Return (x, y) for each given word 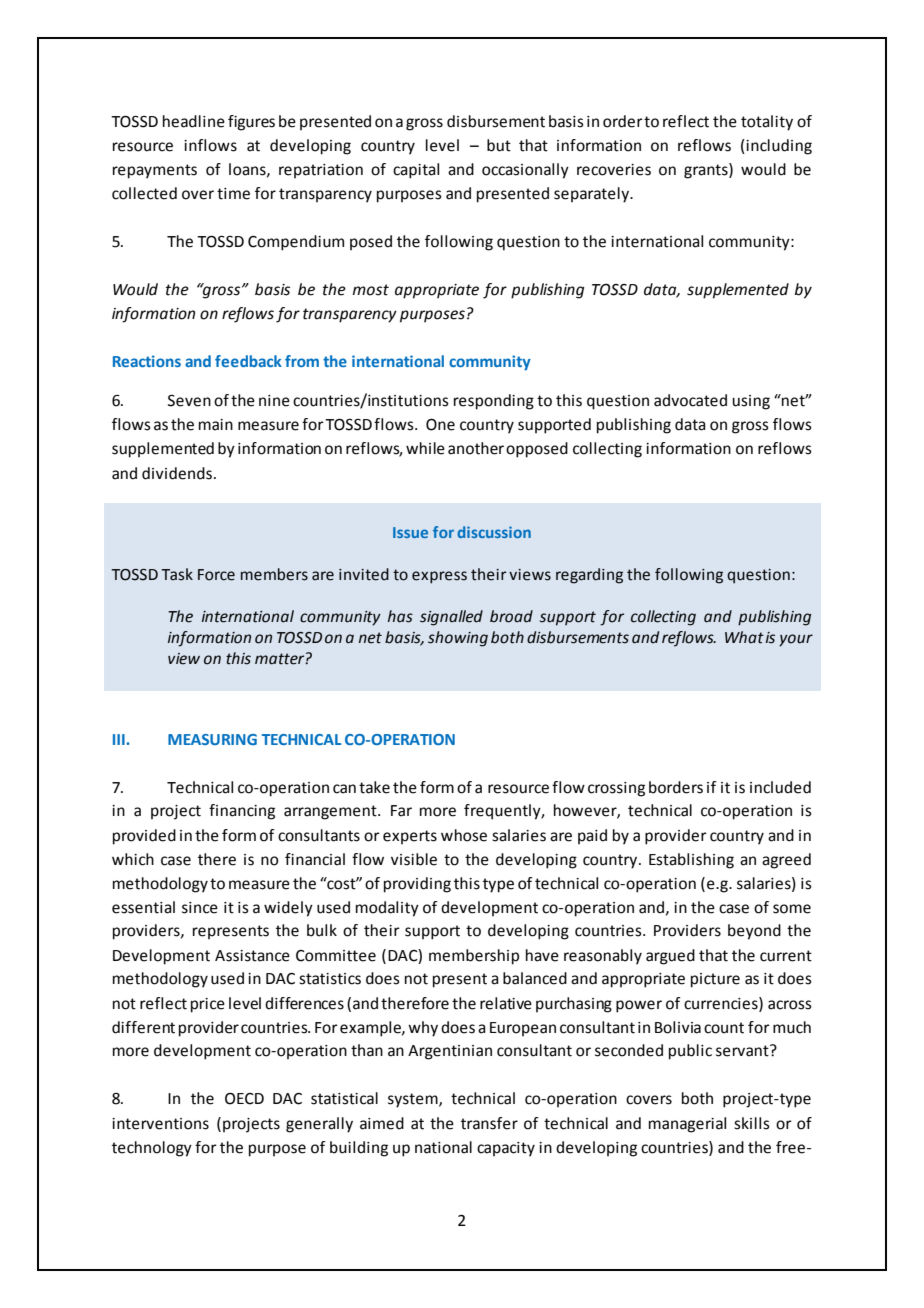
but (499, 145)
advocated (690, 400)
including (779, 147)
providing (417, 885)
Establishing (691, 861)
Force (216, 575)
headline (194, 121)
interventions (160, 1124)
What (744, 637)
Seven (189, 401)
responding (494, 402)
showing (458, 639)
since (200, 908)
